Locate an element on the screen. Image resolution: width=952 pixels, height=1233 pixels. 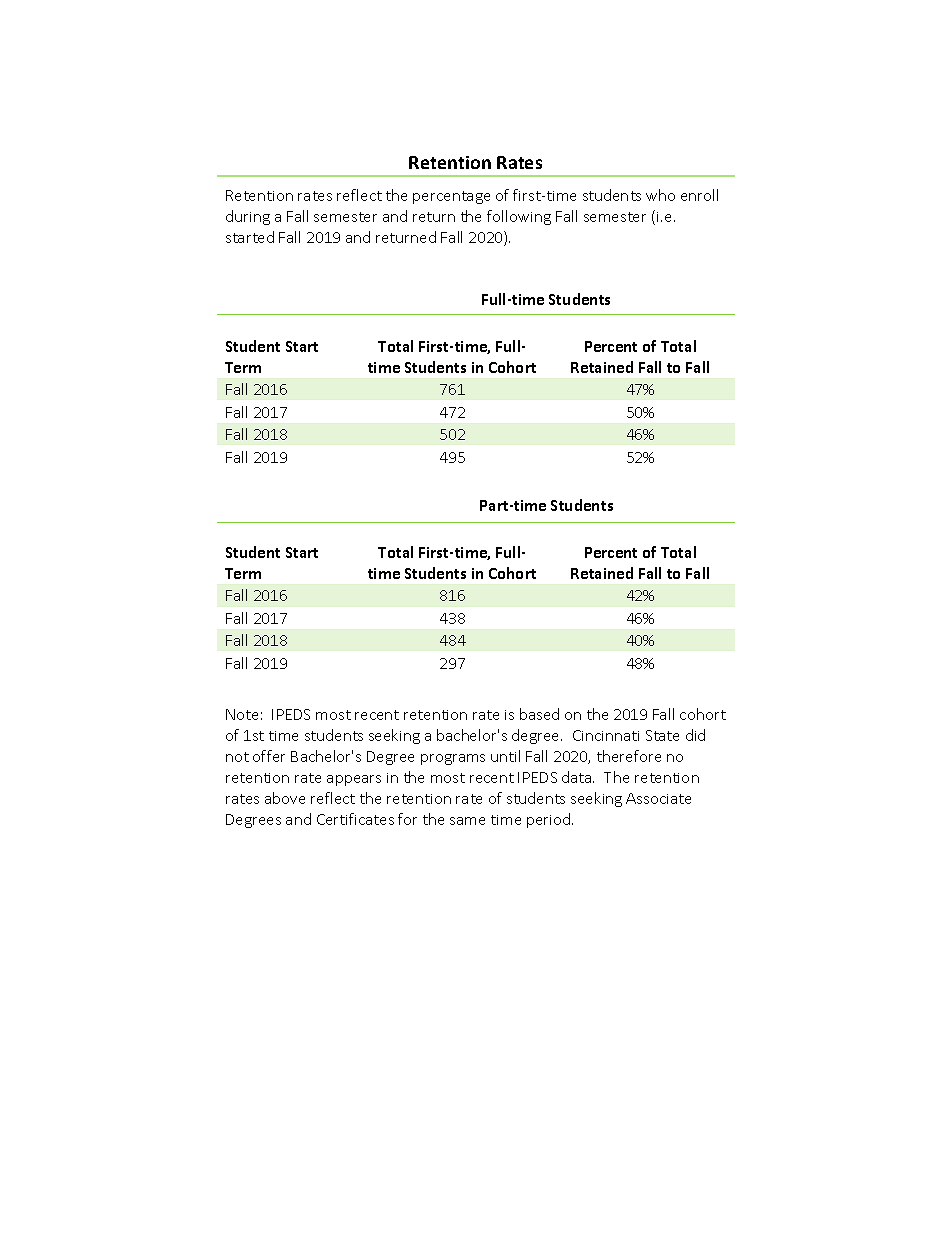
Note is located at coordinates (242, 714).
